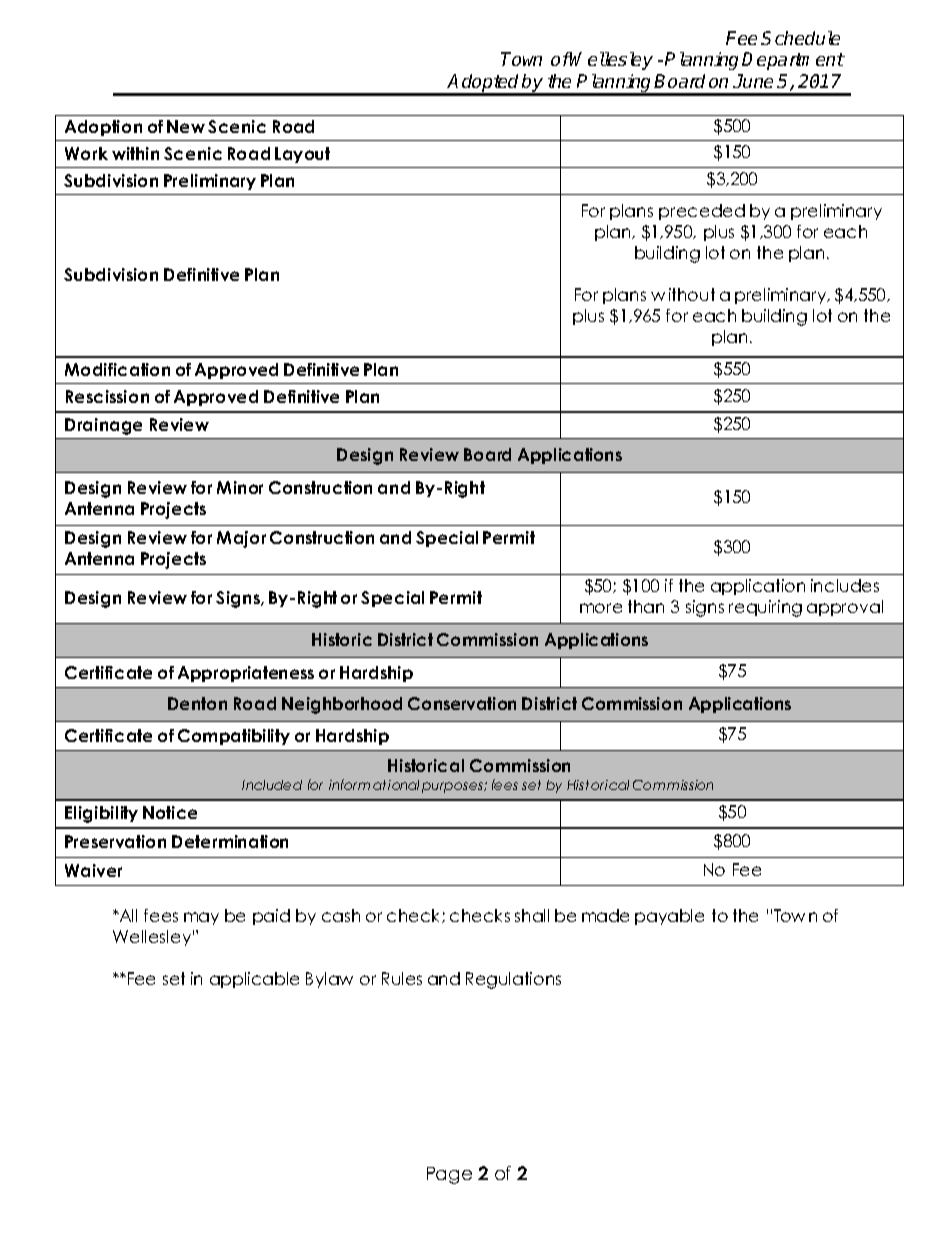 The image size is (952, 1233). What do you see at coordinates (186, 126) in the image?
I see `New` at bounding box center [186, 126].
